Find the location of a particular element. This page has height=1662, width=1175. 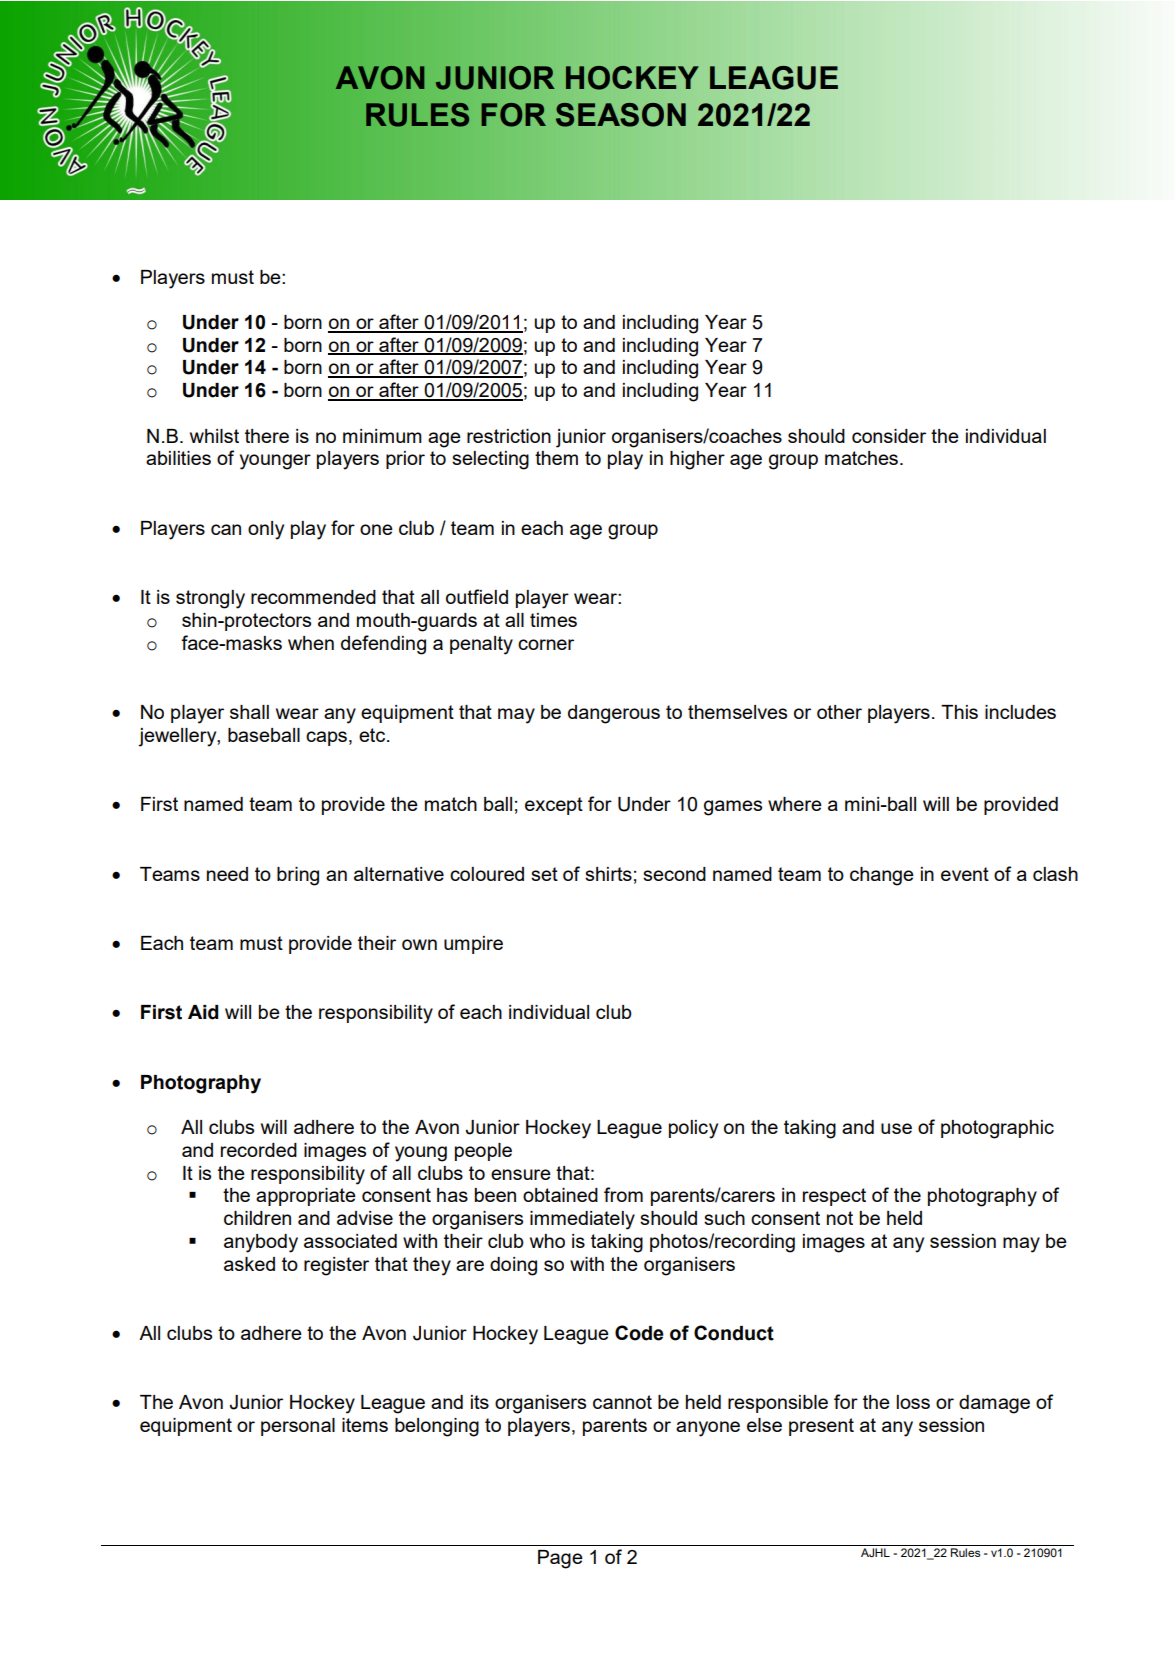

event is located at coordinates (965, 874).
